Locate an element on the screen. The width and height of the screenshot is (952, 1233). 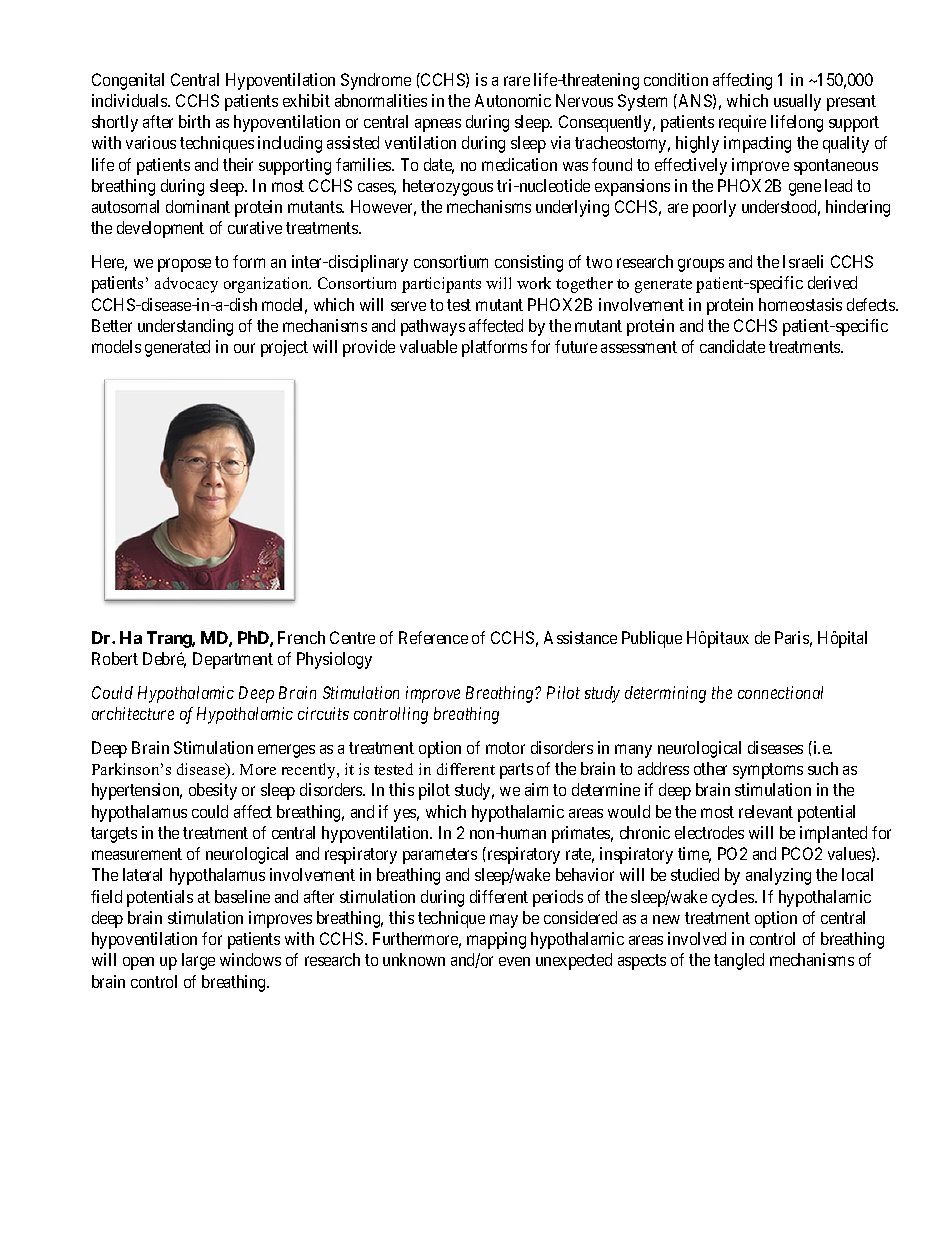
architecture is located at coordinates (133, 713).
